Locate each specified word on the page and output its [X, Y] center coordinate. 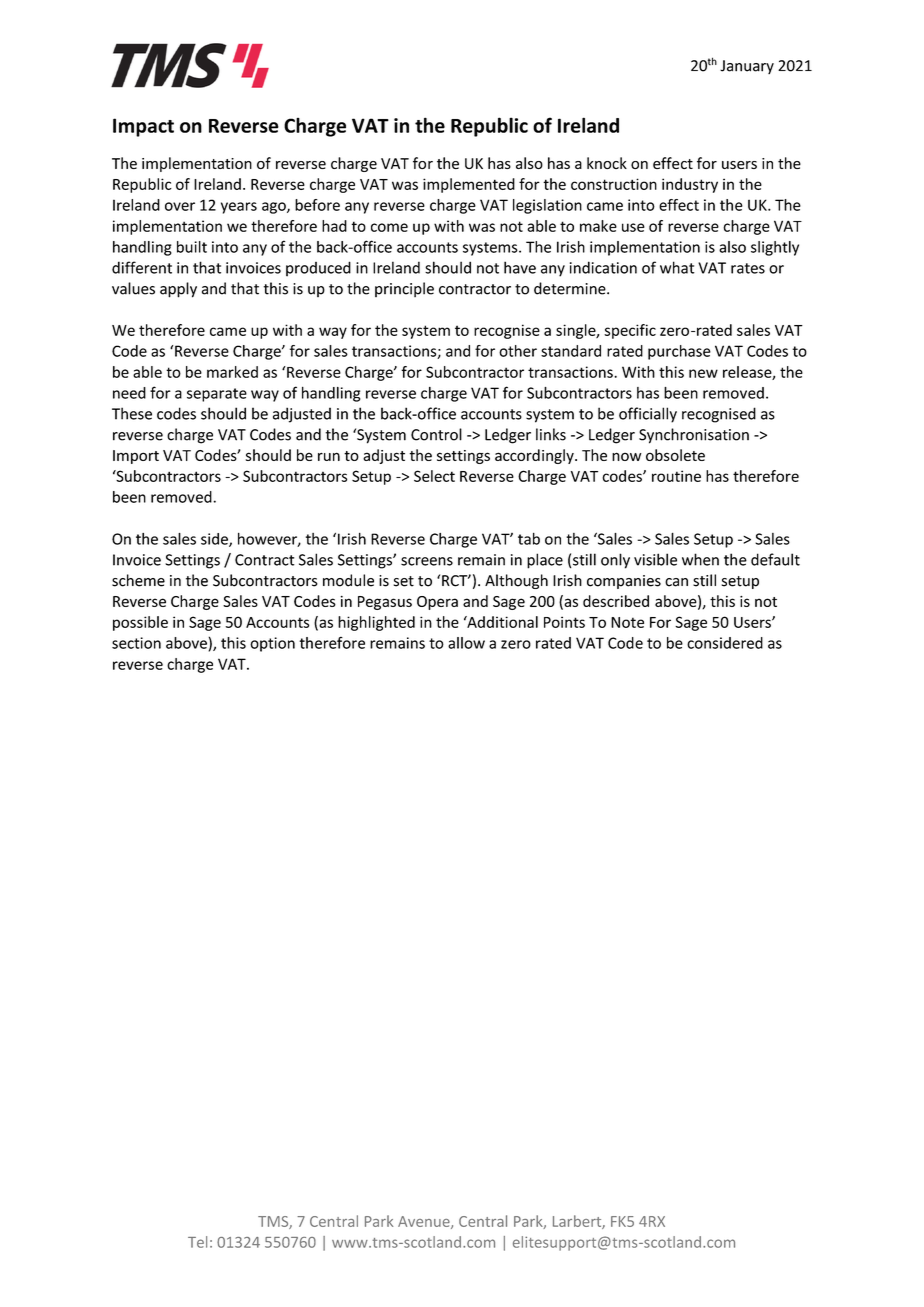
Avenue [425, 1222]
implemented [469, 185]
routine [676, 476]
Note [627, 622]
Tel [197, 1242]
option [272, 644]
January [747, 67]
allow [466, 643]
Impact [143, 127]
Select [434, 476]
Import [136, 457]
